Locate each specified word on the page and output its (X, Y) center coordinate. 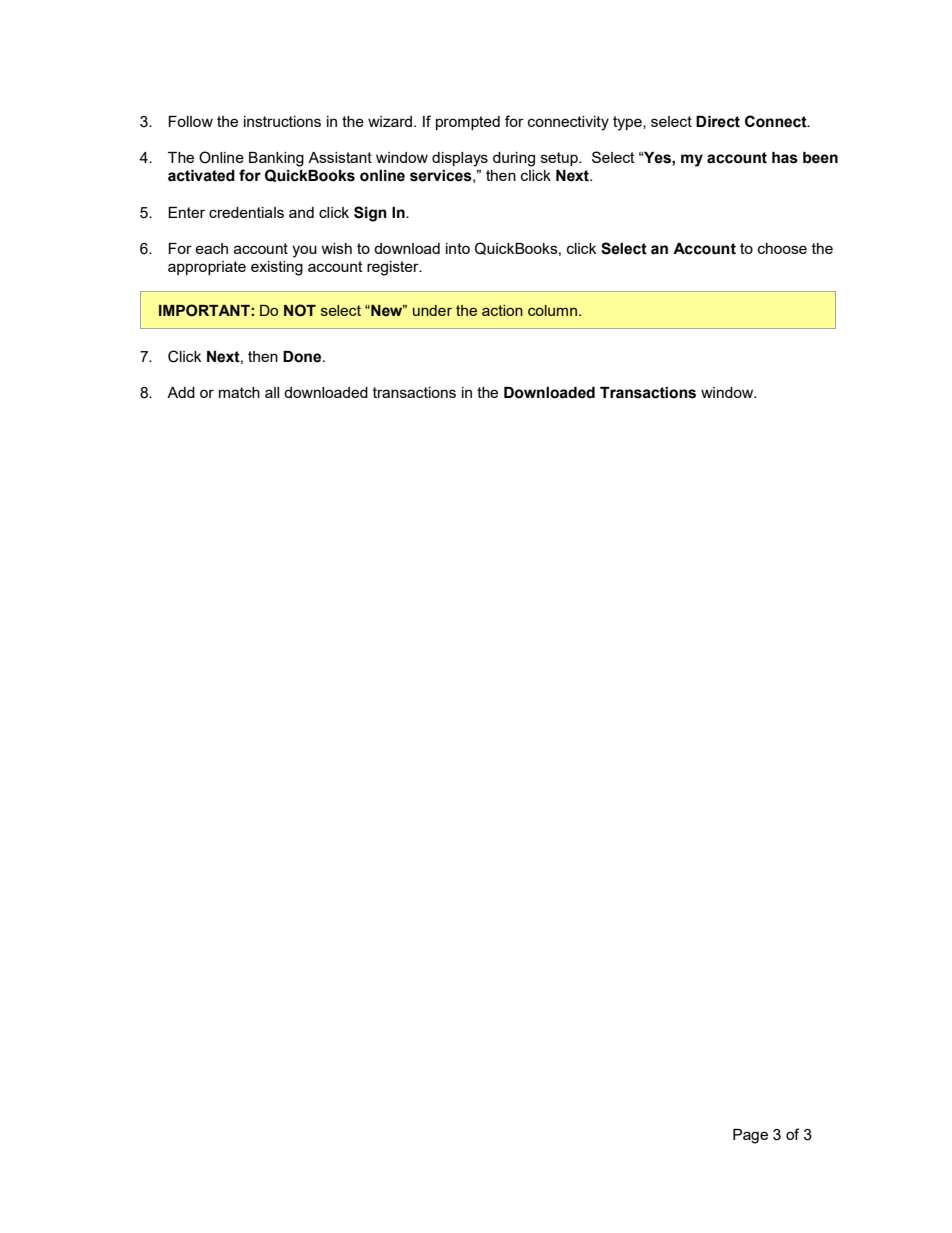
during (514, 159)
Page (750, 1136)
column (552, 310)
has (785, 158)
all (272, 392)
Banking (276, 159)
